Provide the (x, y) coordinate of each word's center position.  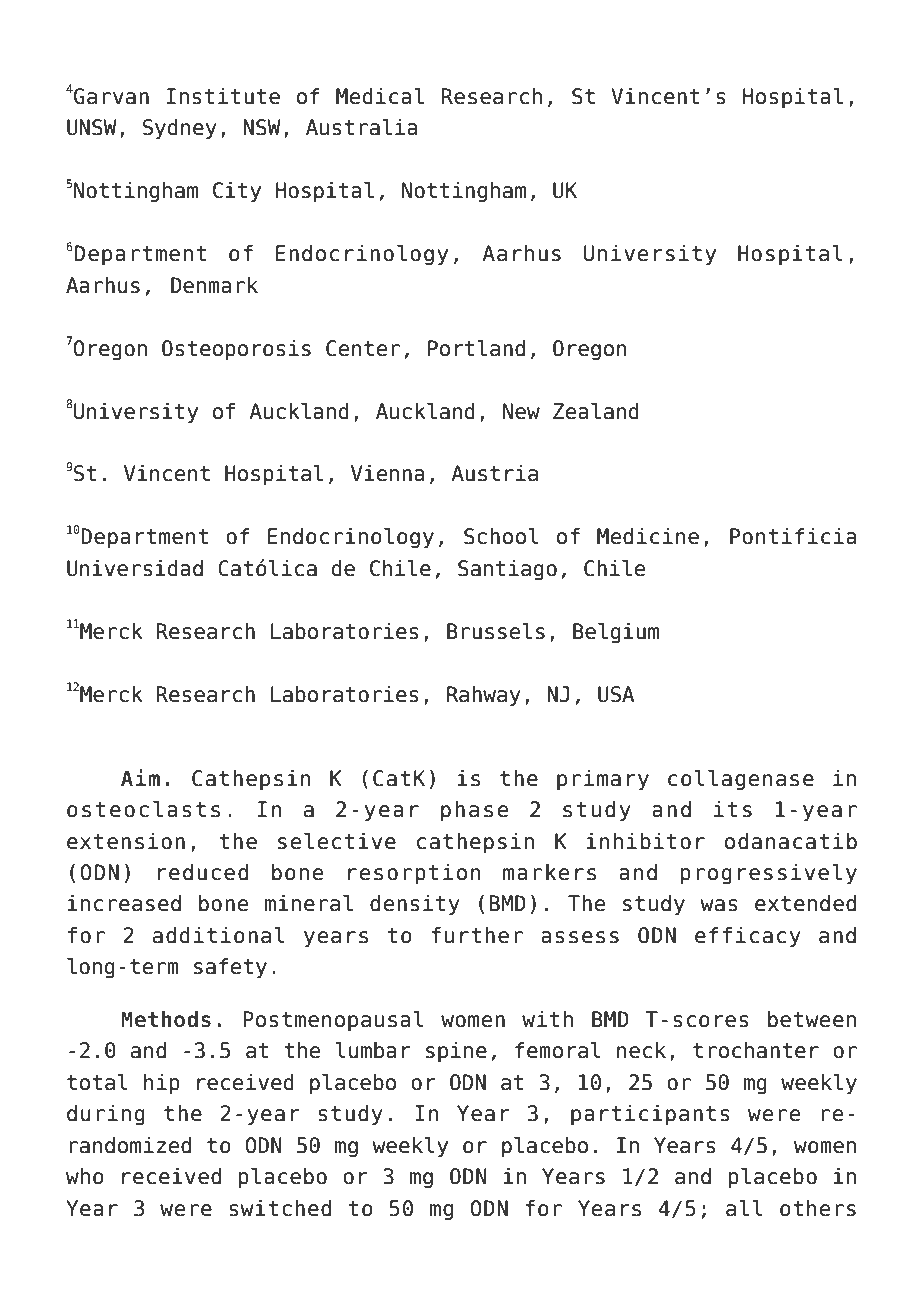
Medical (380, 96)
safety (230, 968)
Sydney (180, 129)
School (501, 536)
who (85, 1176)
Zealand (596, 411)
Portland (476, 348)
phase (474, 811)
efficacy (748, 937)
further (477, 935)
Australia (362, 127)
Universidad (135, 568)
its (733, 809)
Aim (140, 777)
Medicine (648, 536)
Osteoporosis (236, 350)
